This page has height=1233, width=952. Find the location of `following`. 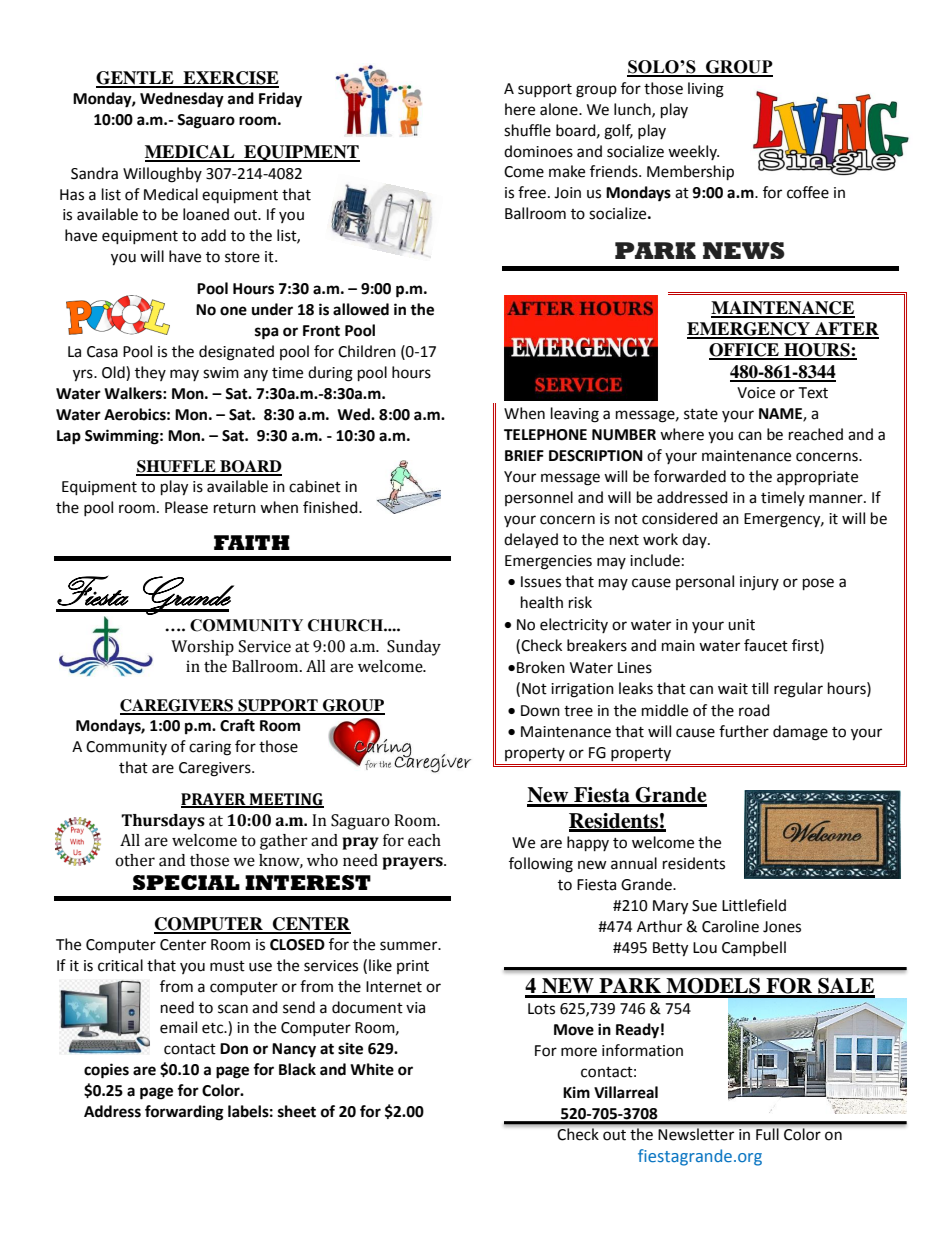

following is located at coordinates (541, 865).
